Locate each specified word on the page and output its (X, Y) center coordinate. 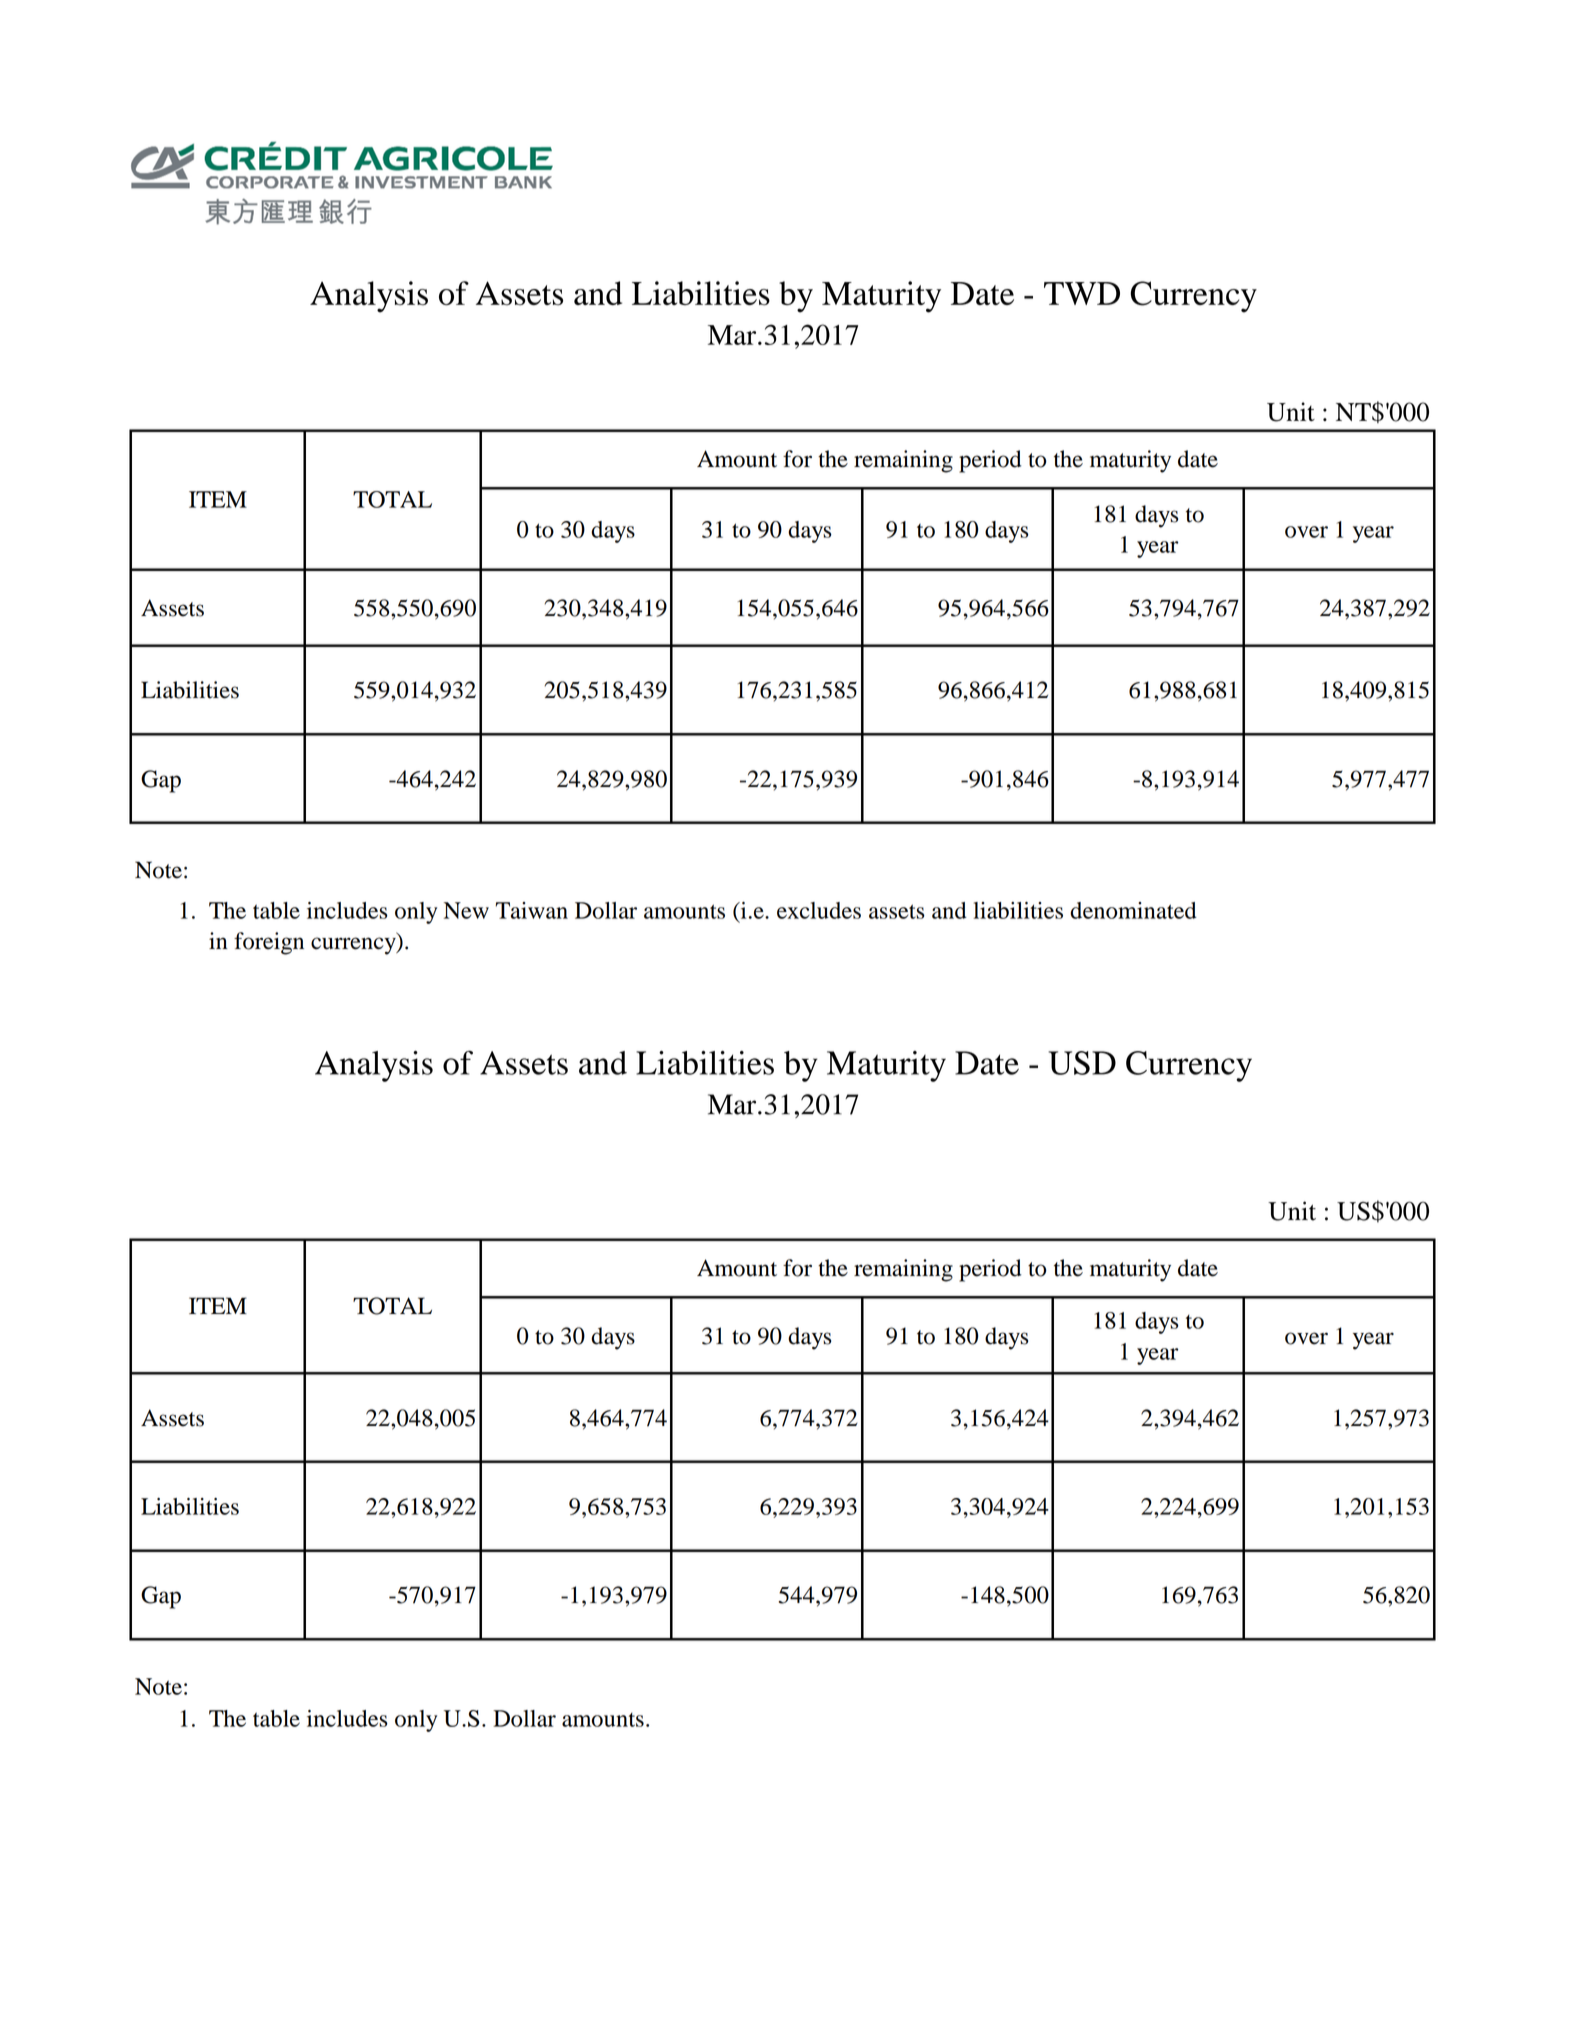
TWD (1082, 293)
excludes (819, 910)
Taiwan (531, 910)
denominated (1133, 910)
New (466, 910)
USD (1082, 1063)
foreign (269, 943)
